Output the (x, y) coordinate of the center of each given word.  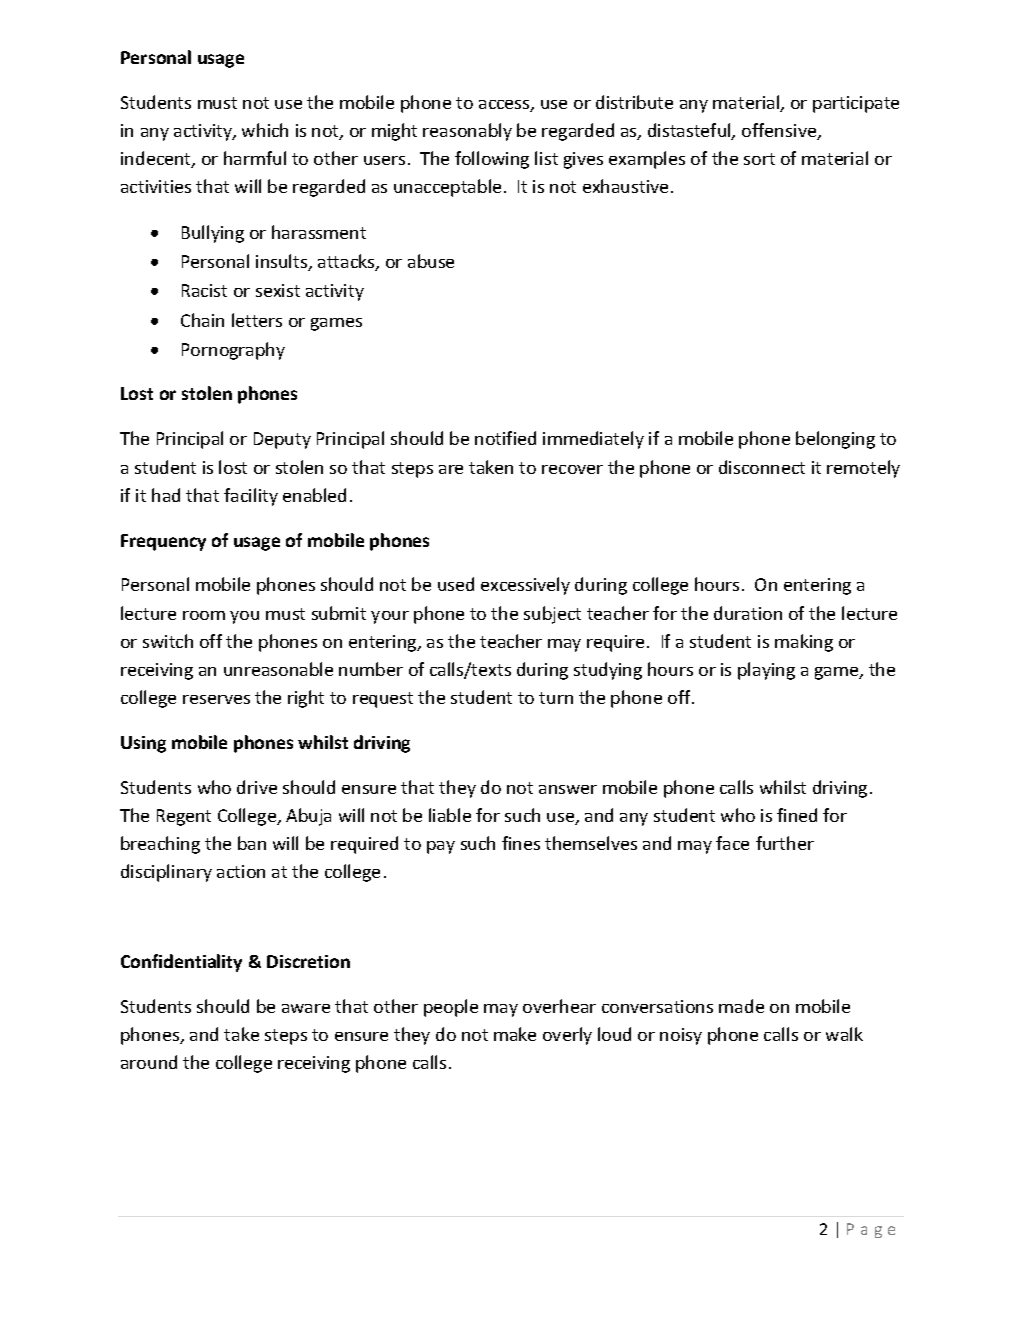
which (265, 130)
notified (505, 438)
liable (450, 815)
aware (306, 1008)
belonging (835, 440)
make (515, 1034)
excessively (525, 586)
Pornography (233, 351)
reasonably (467, 132)
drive (257, 787)
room (204, 615)
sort (759, 159)
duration (748, 613)
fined (797, 815)
